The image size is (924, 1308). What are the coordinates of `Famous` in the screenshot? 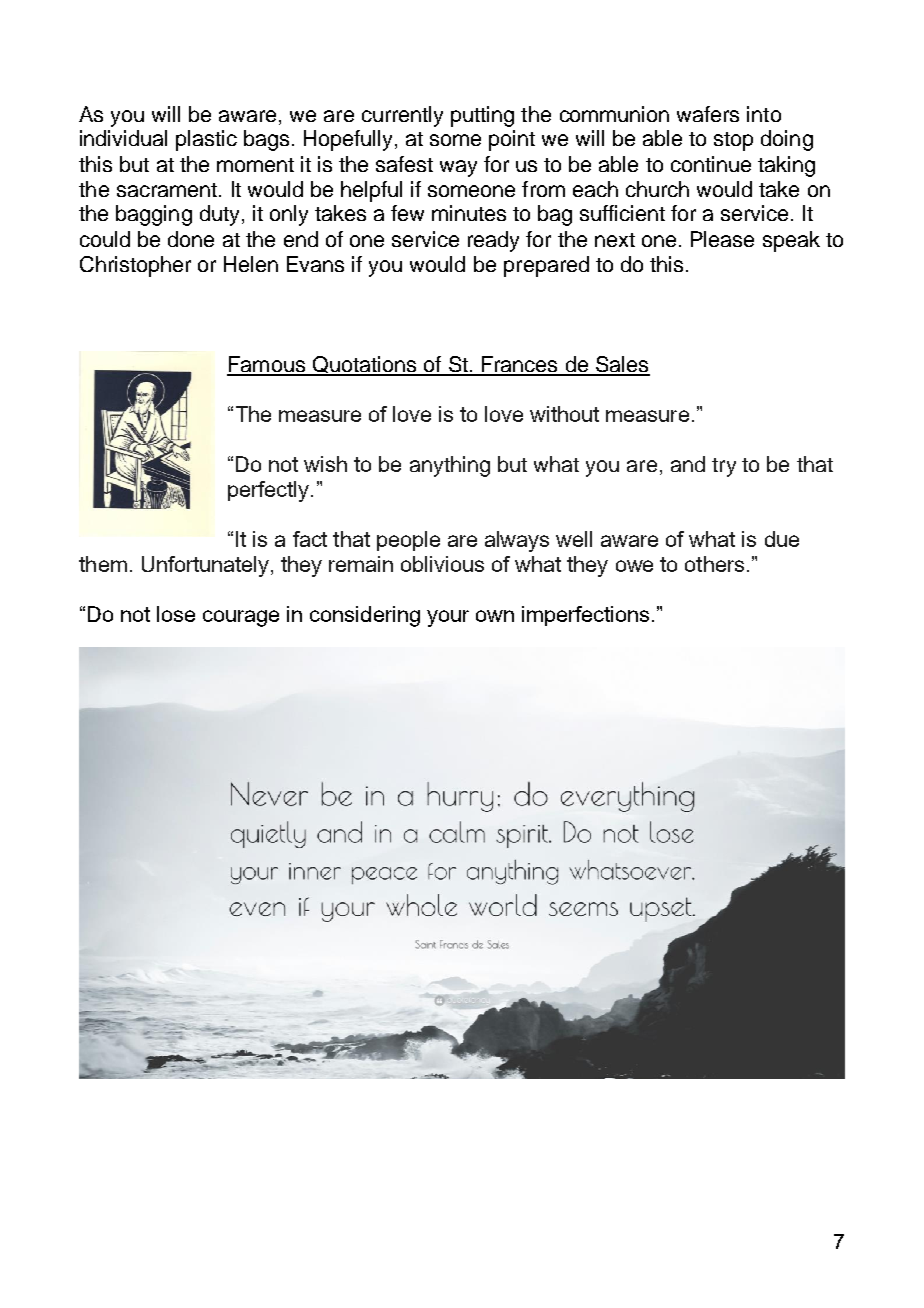 It's located at (267, 365).
